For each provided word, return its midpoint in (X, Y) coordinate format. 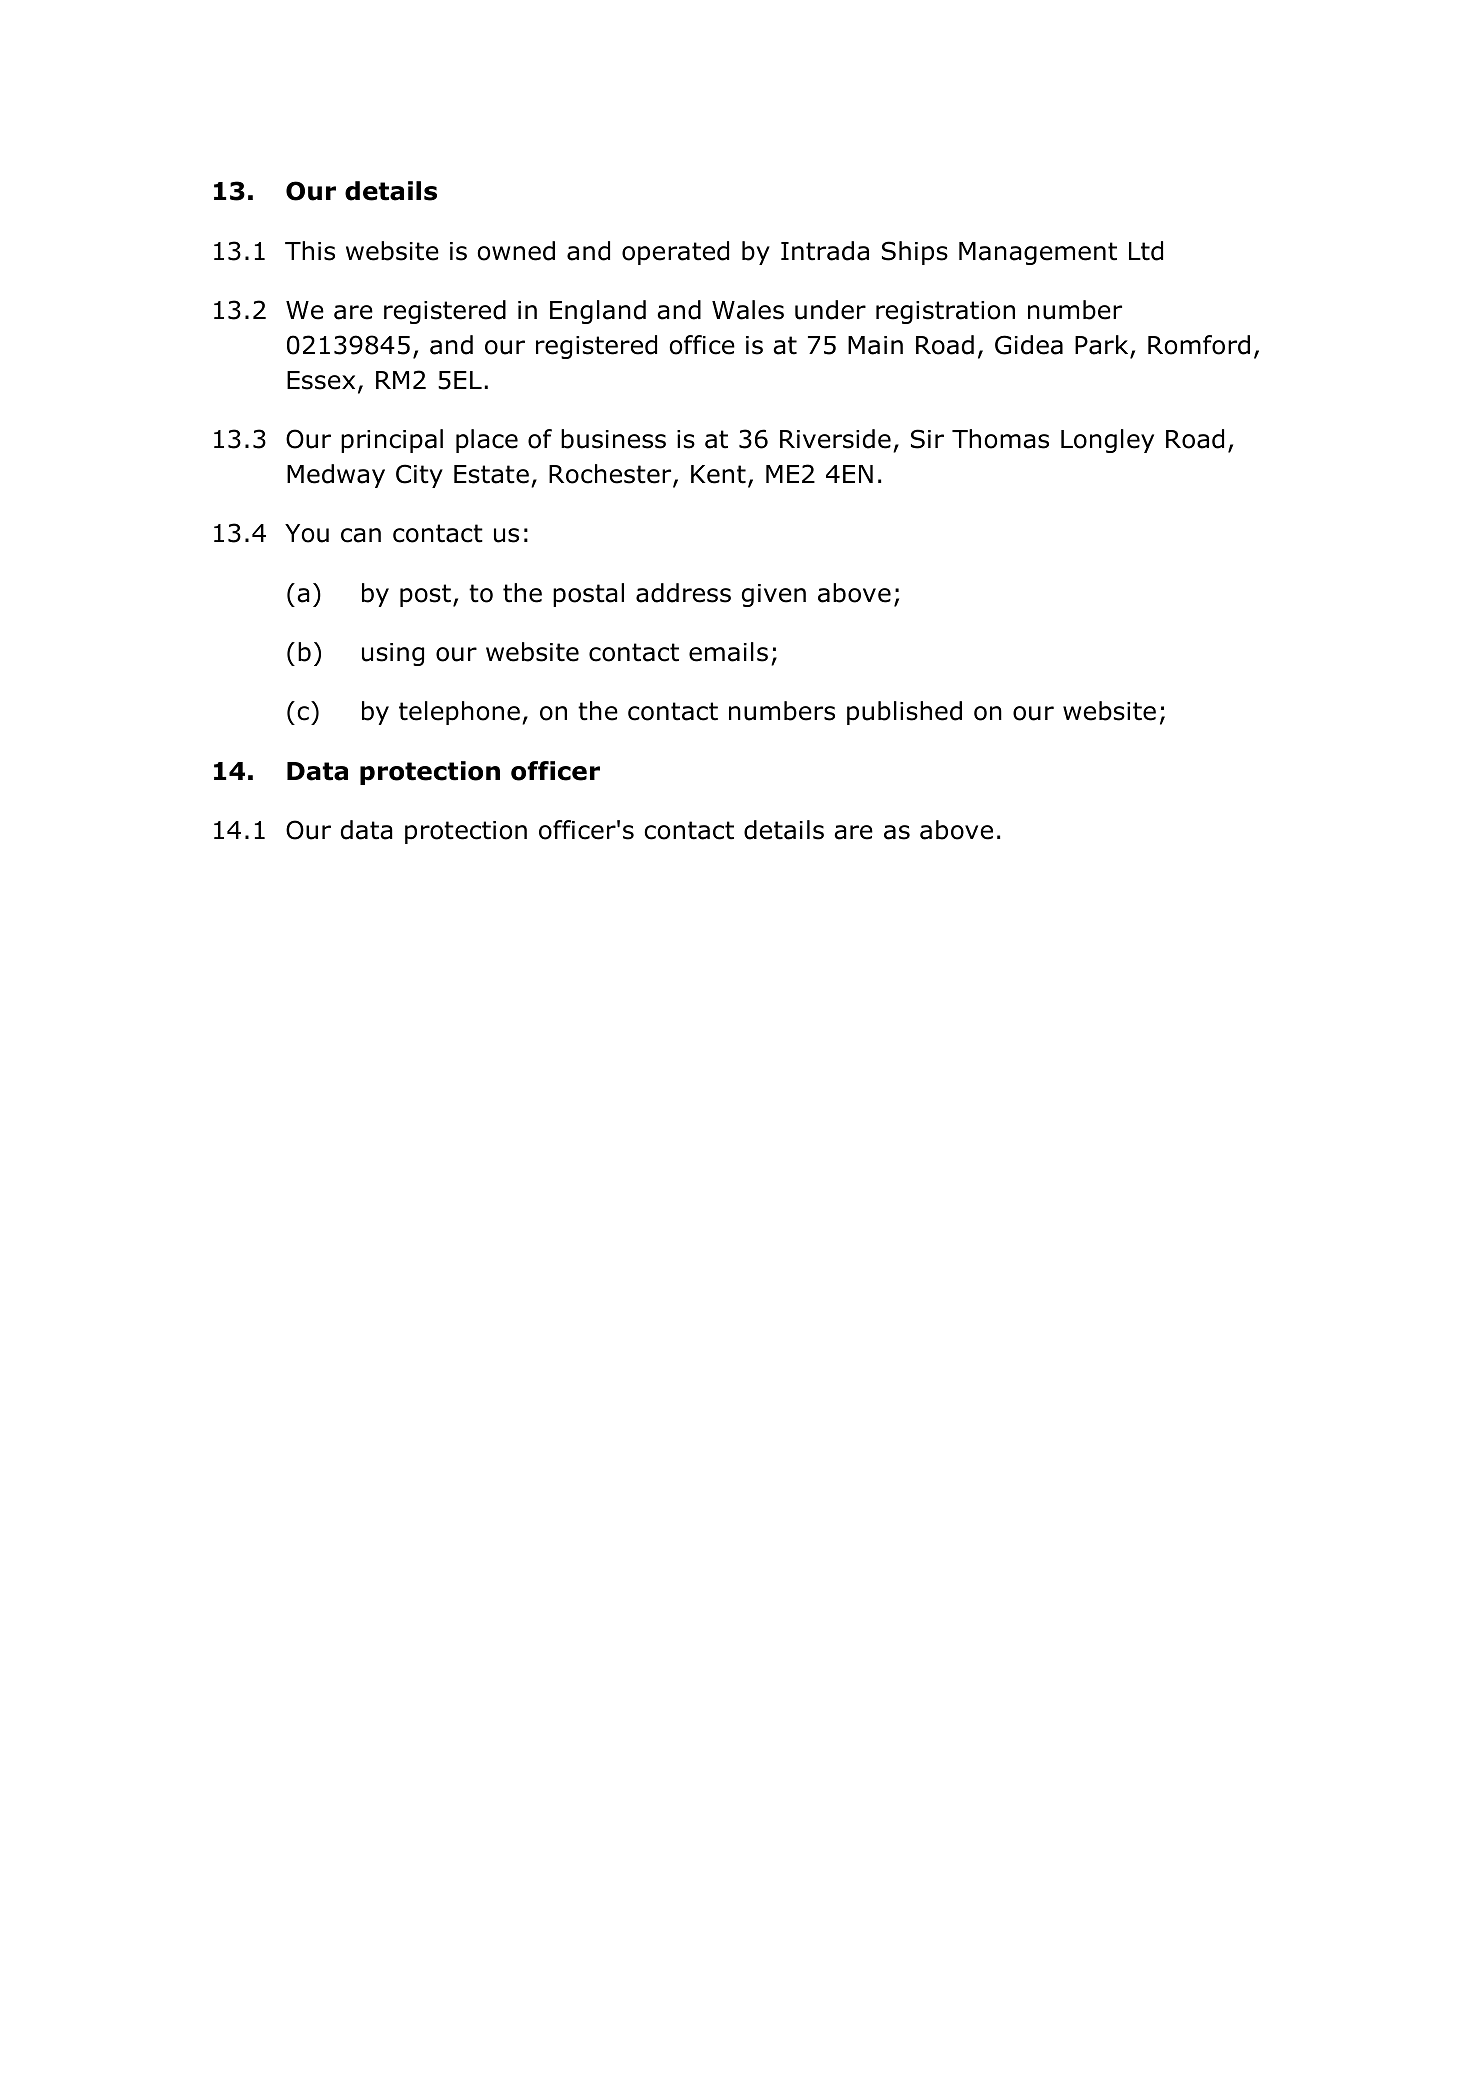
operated (675, 253)
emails (728, 652)
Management (1038, 253)
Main (875, 345)
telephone (459, 713)
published (904, 713)
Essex (321, 380)
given (774, 595)
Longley (1107, 441)
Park (1103, 346)
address (683, 593)
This (310, 251)
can (361, 535)
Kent (718, 474)
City (419, 476)
